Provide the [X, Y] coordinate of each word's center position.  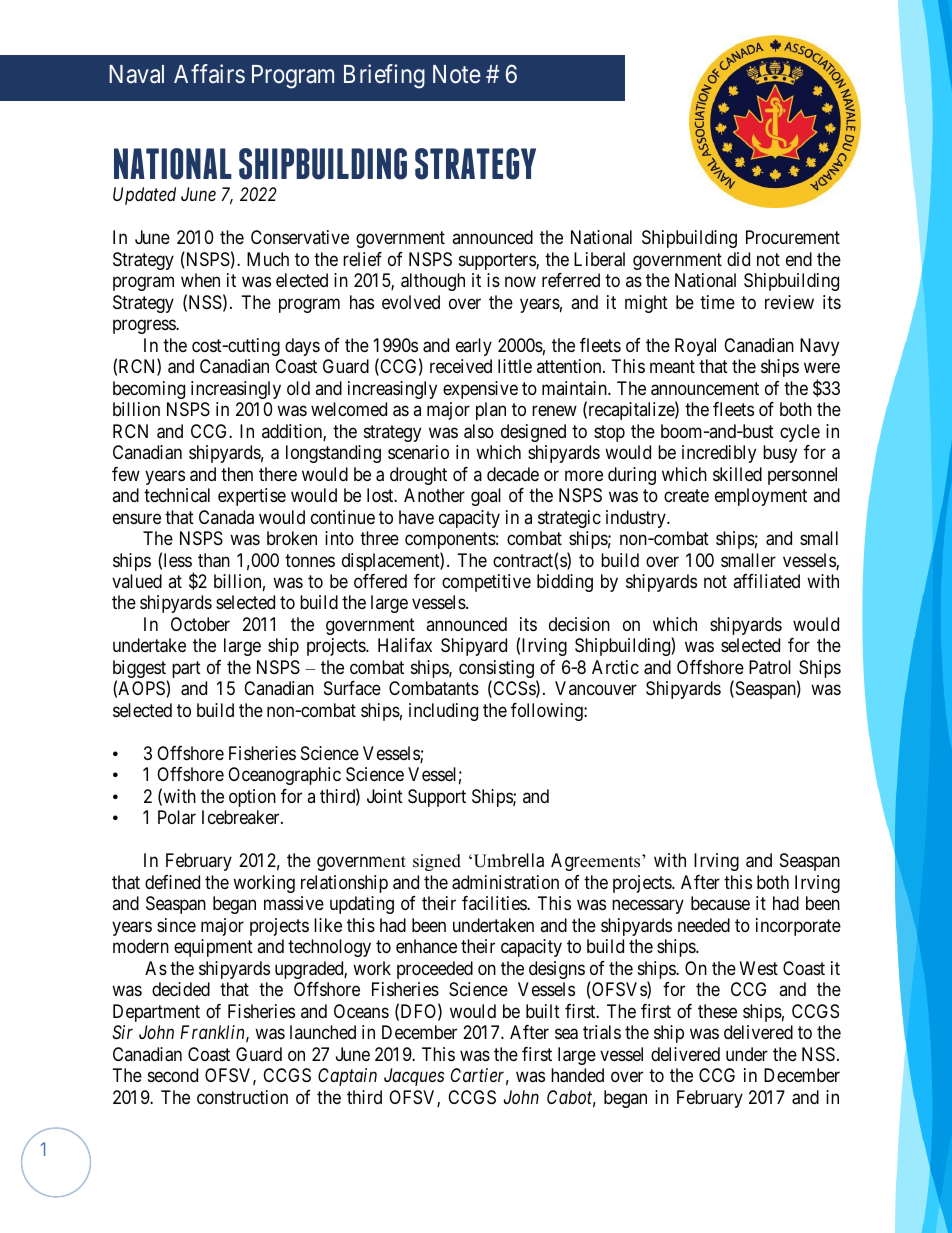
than [214, 560]
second [173, 1075]
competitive [486, 583]
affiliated [766, 581]
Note [457, 74]
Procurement [793, 237]
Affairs [209, 74]
